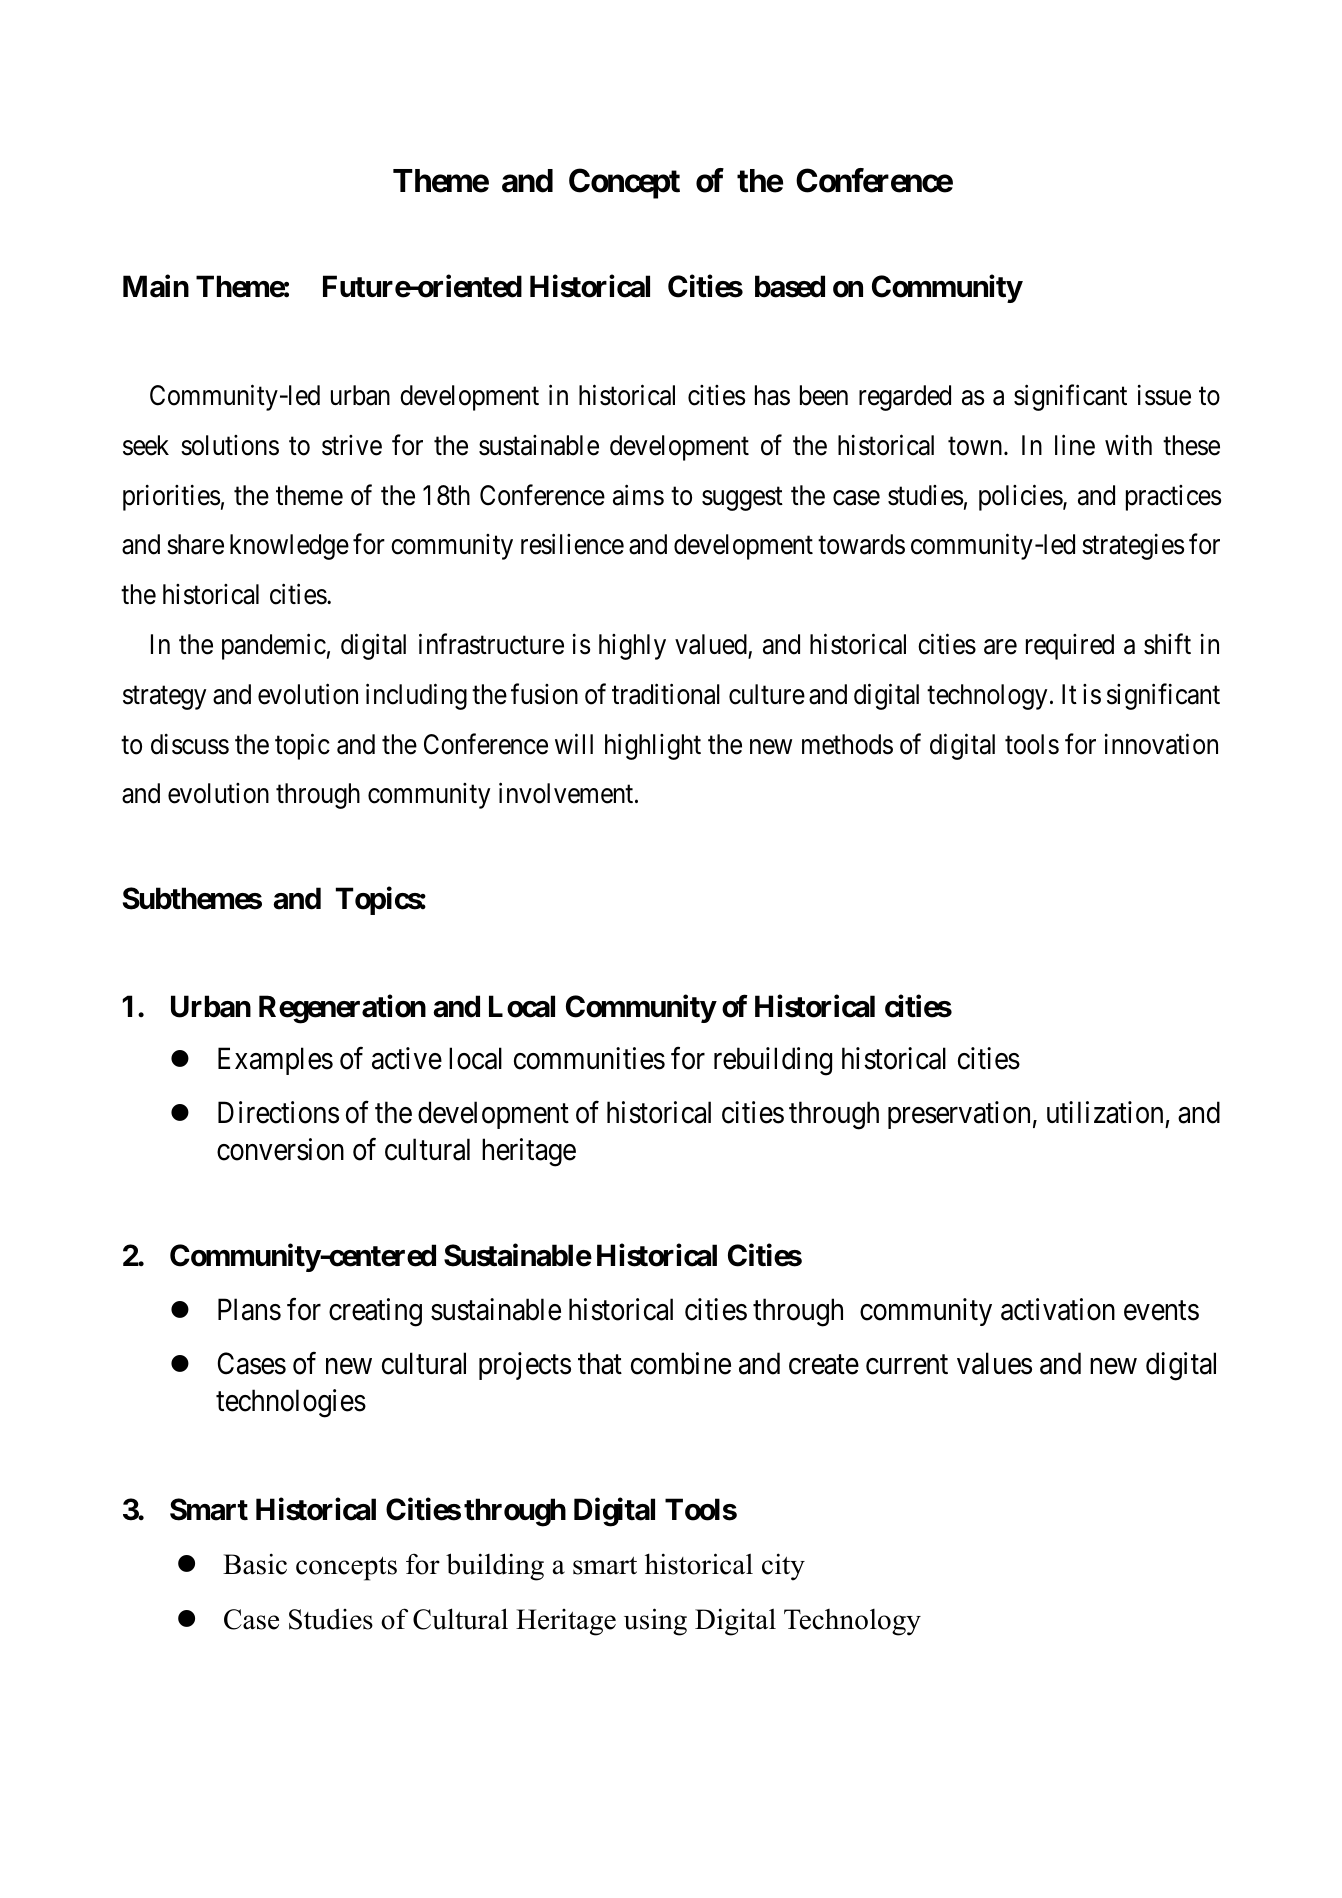 The height and width of the document is (1898, 1342). What do you see at coordinates (589, 1058) in the document?
I see `communities` at bounding box center [589, 1058].
